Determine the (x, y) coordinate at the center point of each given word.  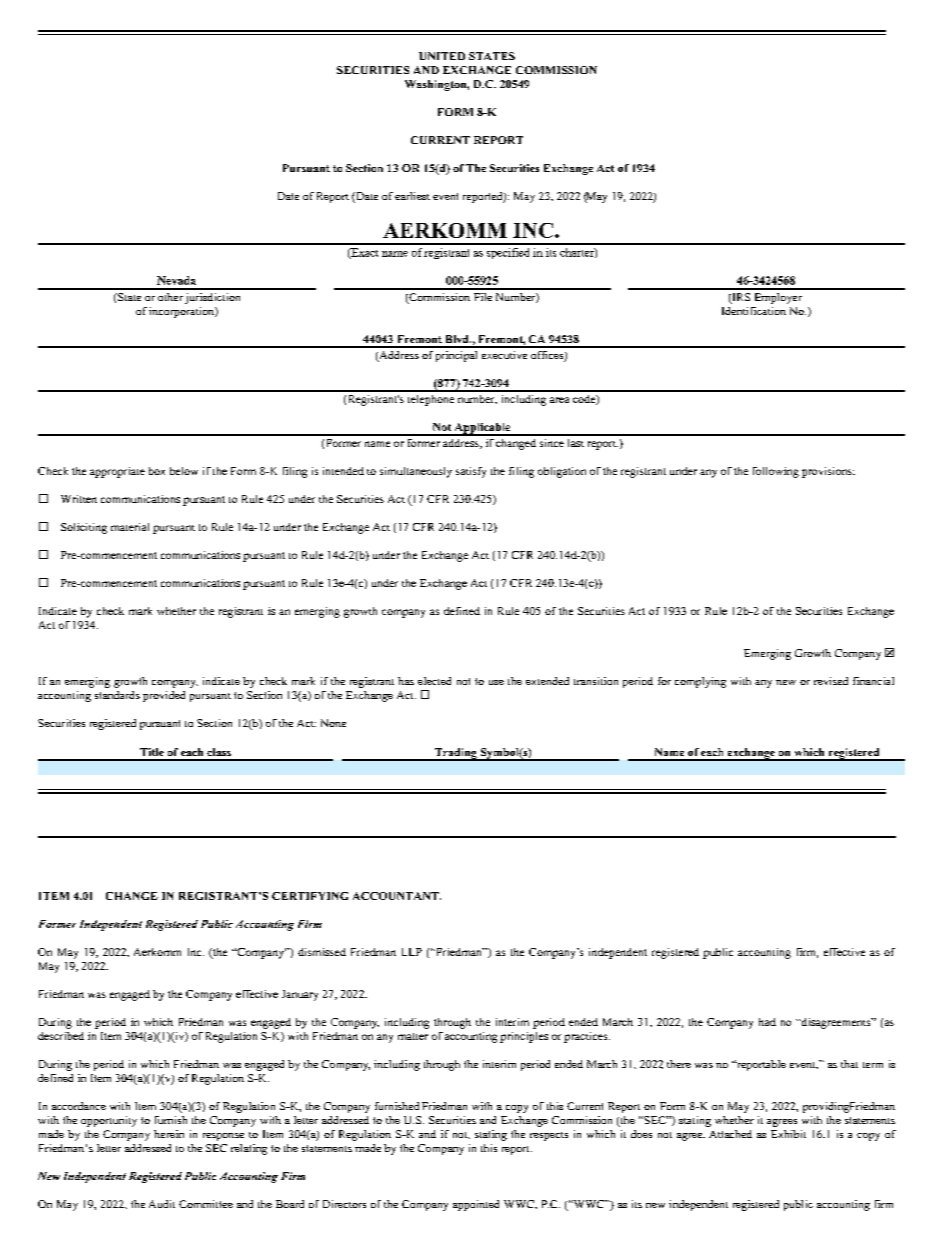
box (157, 471)
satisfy (471, 472)
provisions (828, 472)
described (61, 1036)
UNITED (442, 56)
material (130, 527)
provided (164, 696)
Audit (162, 1204)
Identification (754, 311)
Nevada (176, 280)
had (767, 1022)
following (776, 472)
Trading (455, 754)
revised (831, 681)
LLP (412, 952)
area (559, 400)
